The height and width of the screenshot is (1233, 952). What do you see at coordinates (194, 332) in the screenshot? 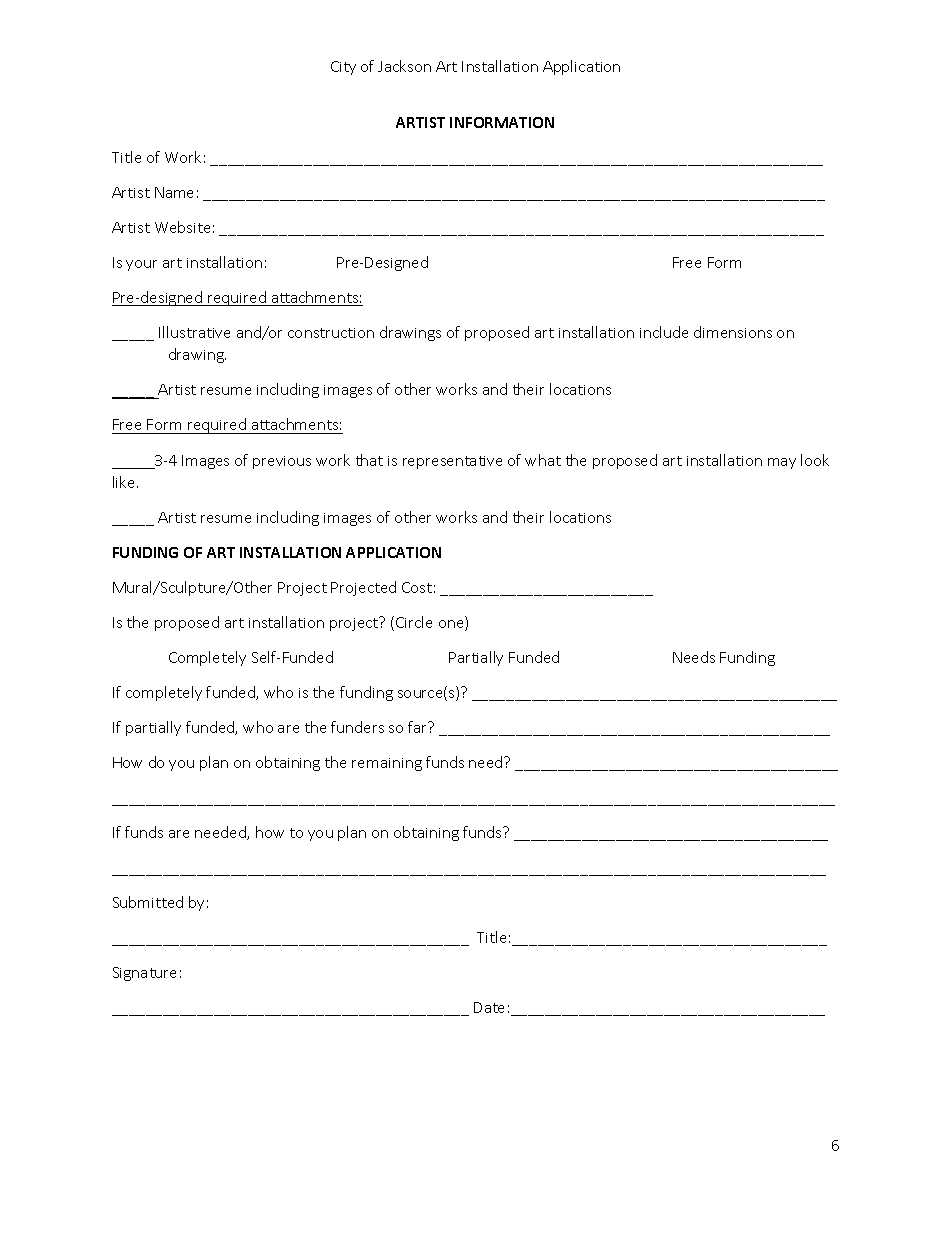
I see `Illustrative` at bounding box center [194, 332].
